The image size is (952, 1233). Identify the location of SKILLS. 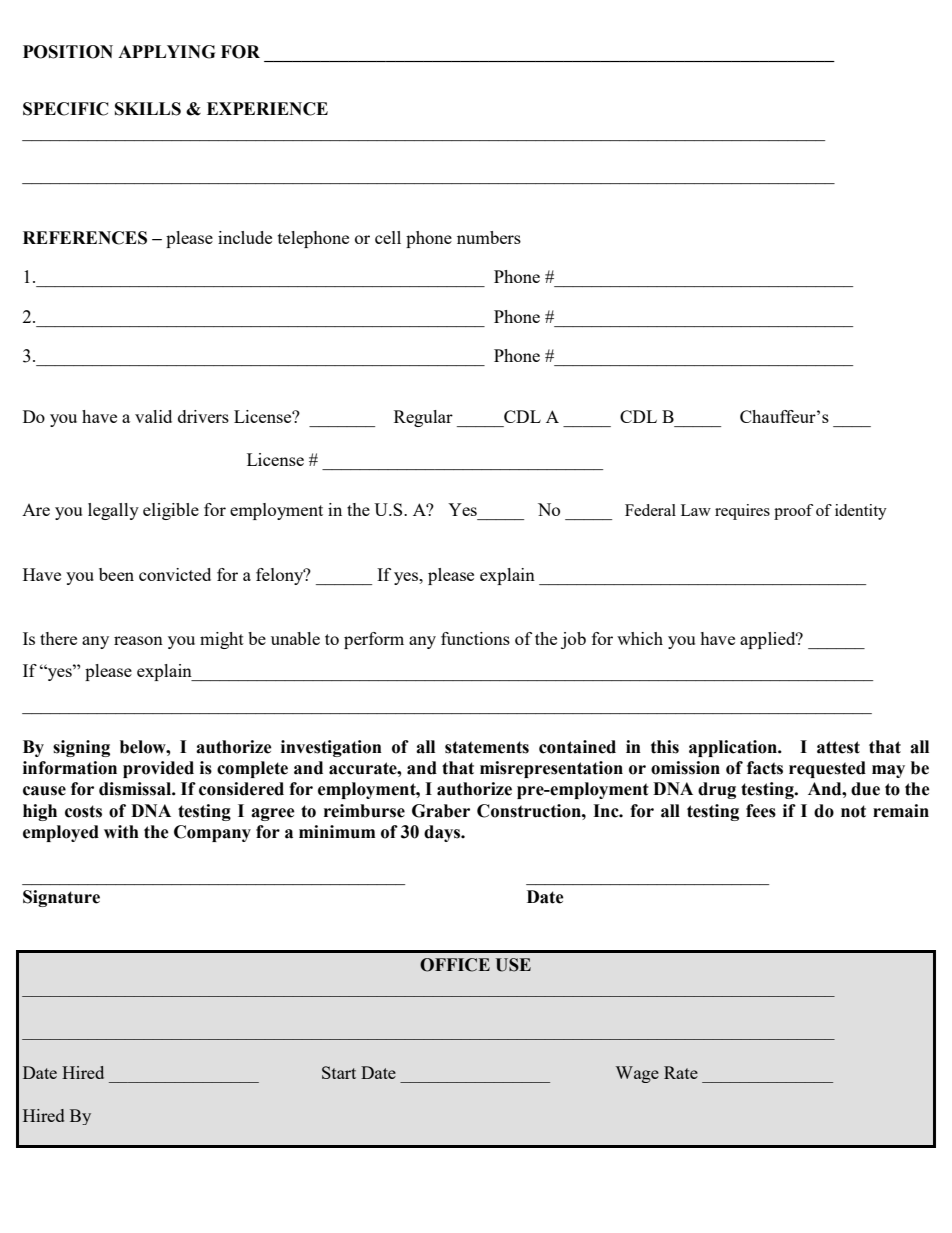
(148, 109).
